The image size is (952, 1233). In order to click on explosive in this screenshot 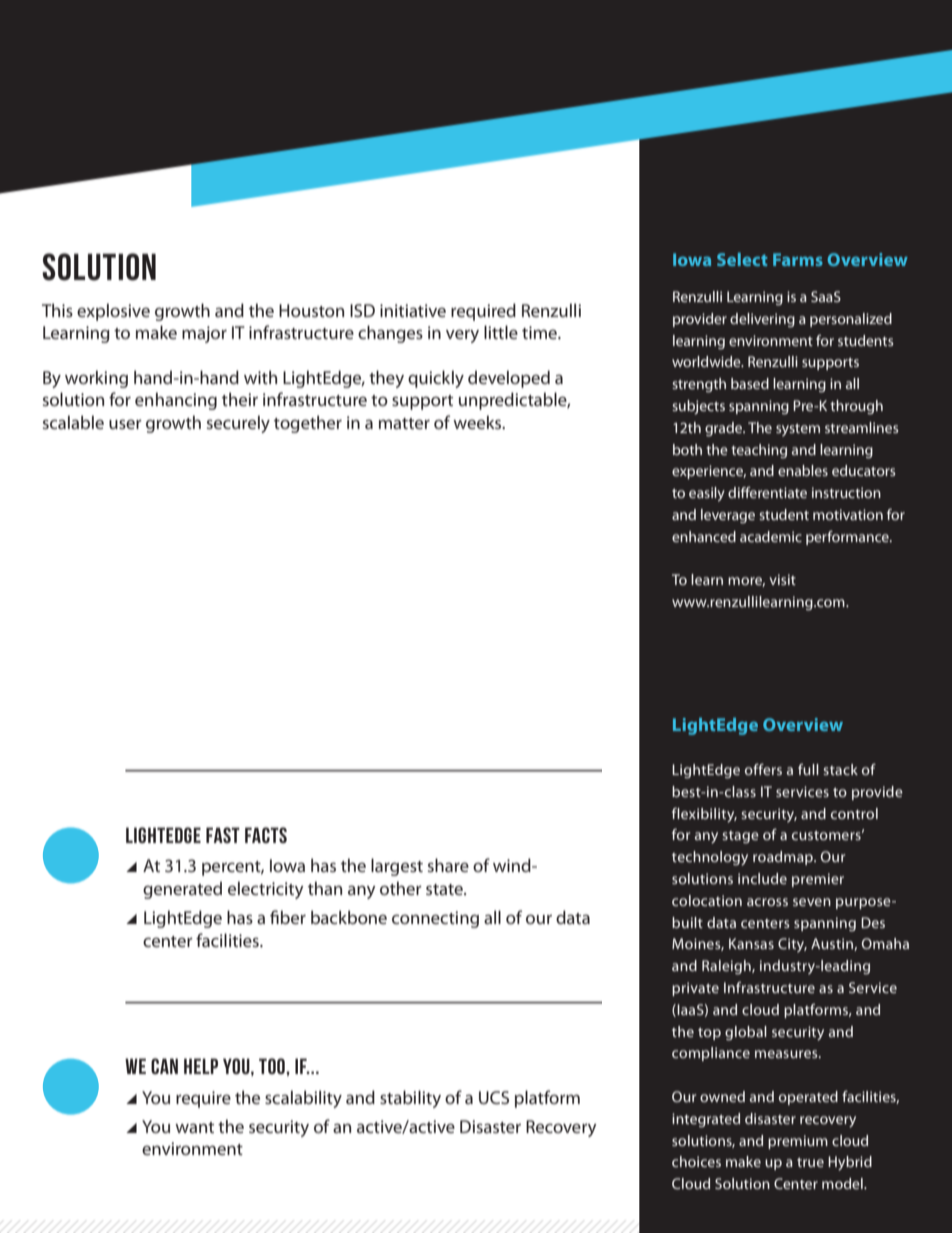, I will do `click(113, 312)`.
